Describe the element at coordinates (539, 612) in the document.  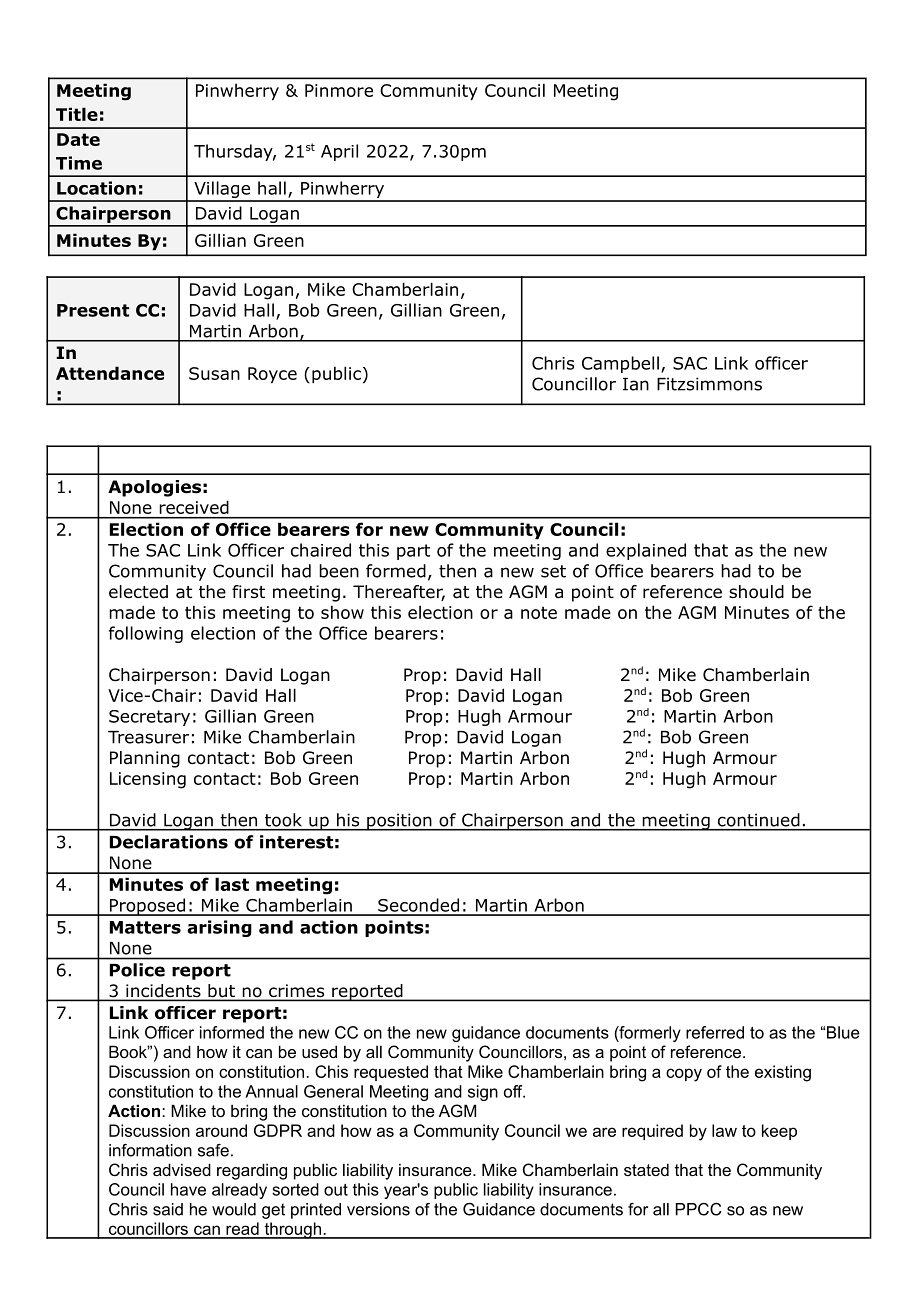
I see `note` at that location.
